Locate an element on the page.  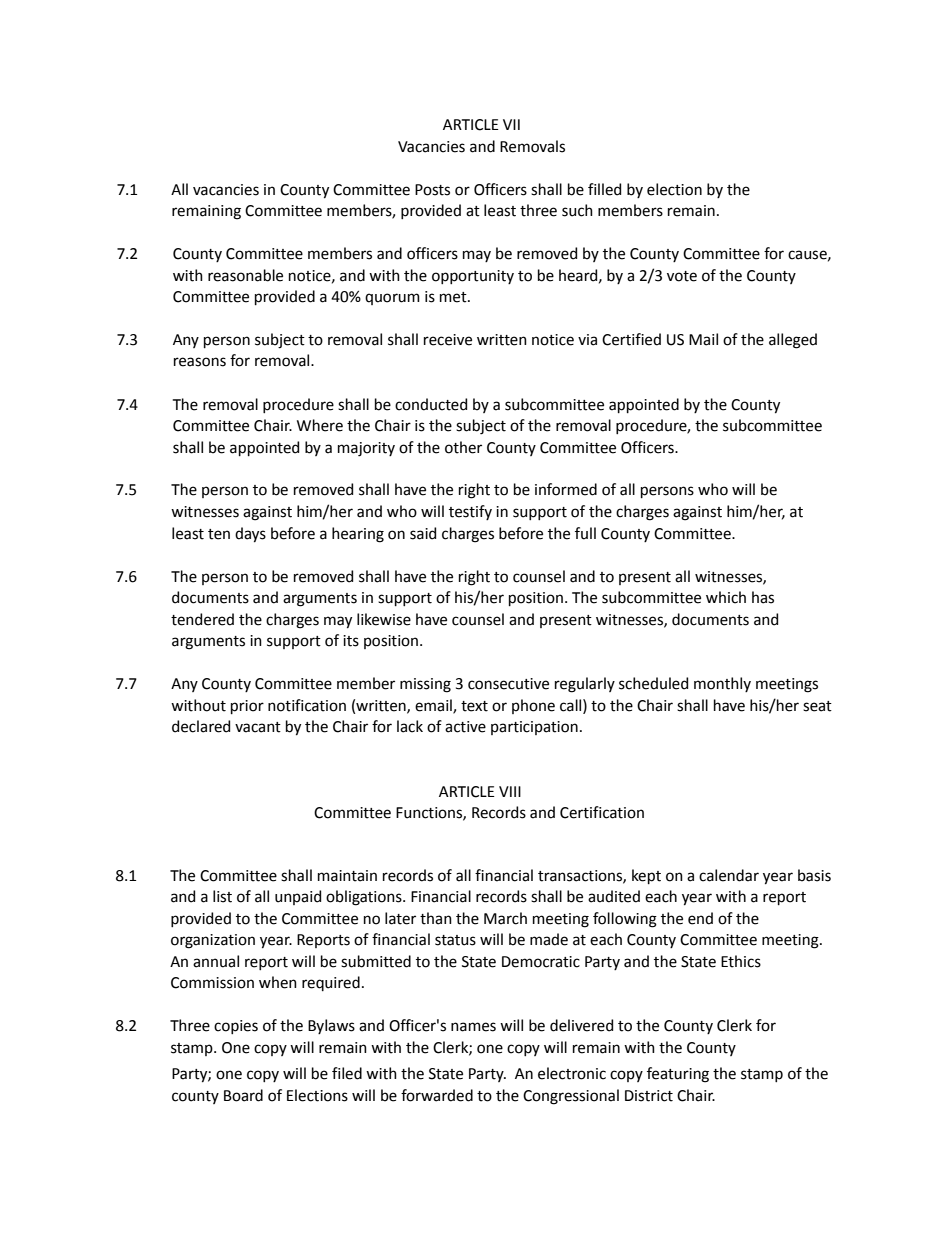
vote is located at coordinates (682, 276).
